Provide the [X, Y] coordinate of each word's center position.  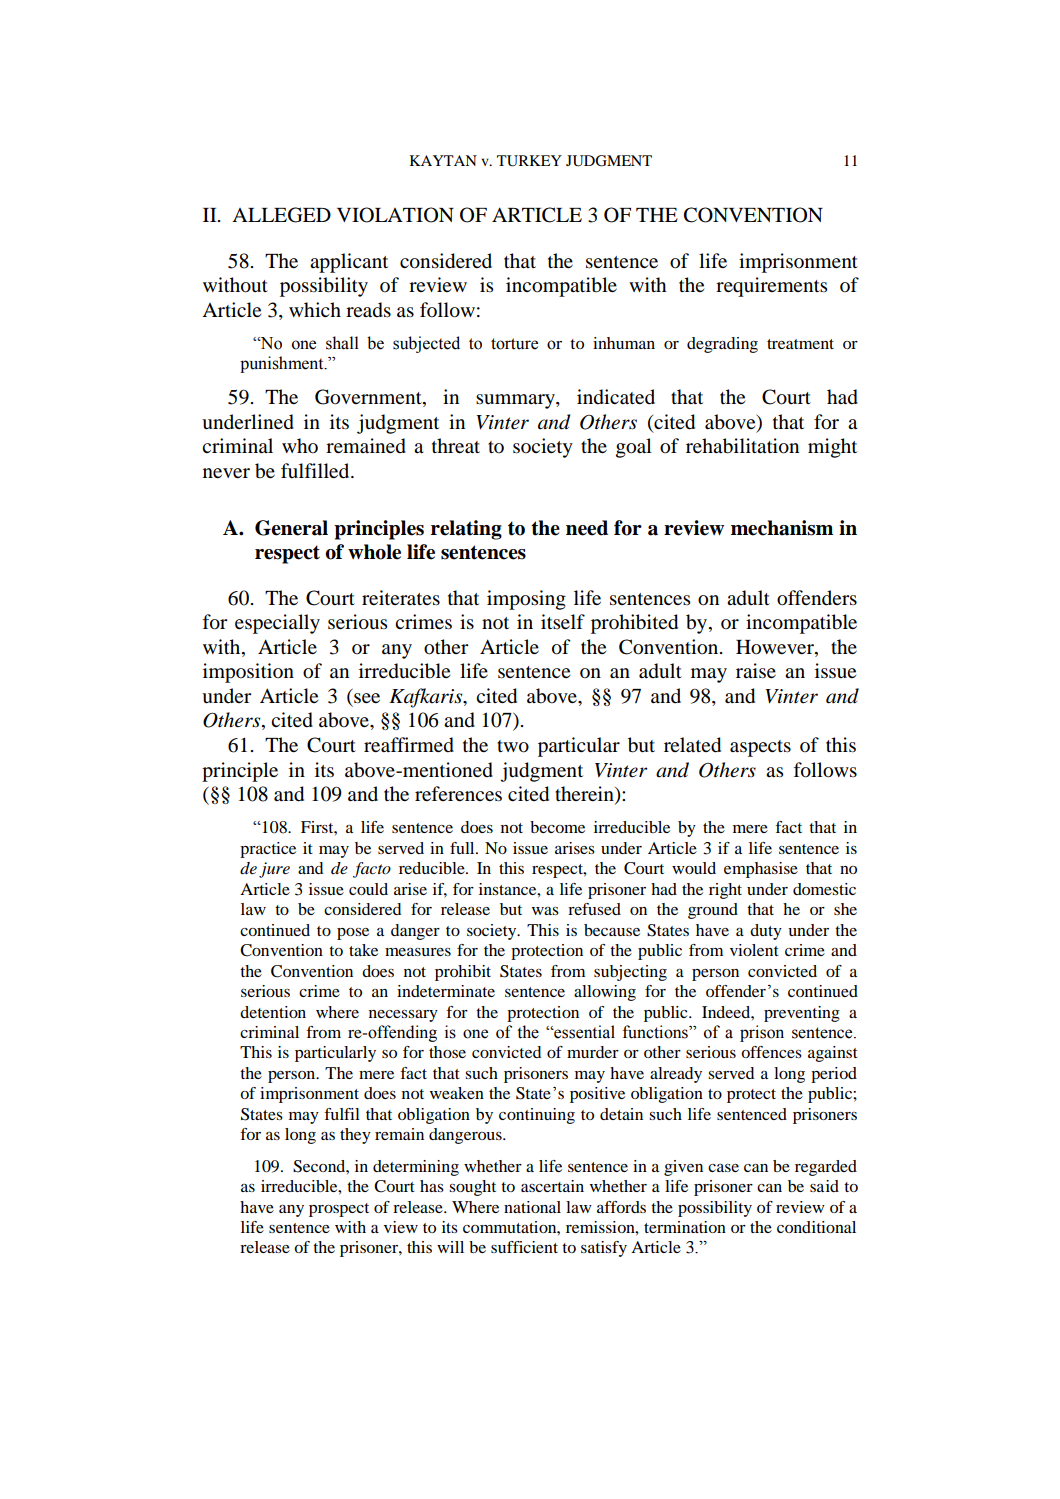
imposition [248, 673]
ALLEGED [281, 215]
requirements [771, 287]
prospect [339, 1210]
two [513, 746]
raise [756, 671]
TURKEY [529, 161]
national [532, 1207]
